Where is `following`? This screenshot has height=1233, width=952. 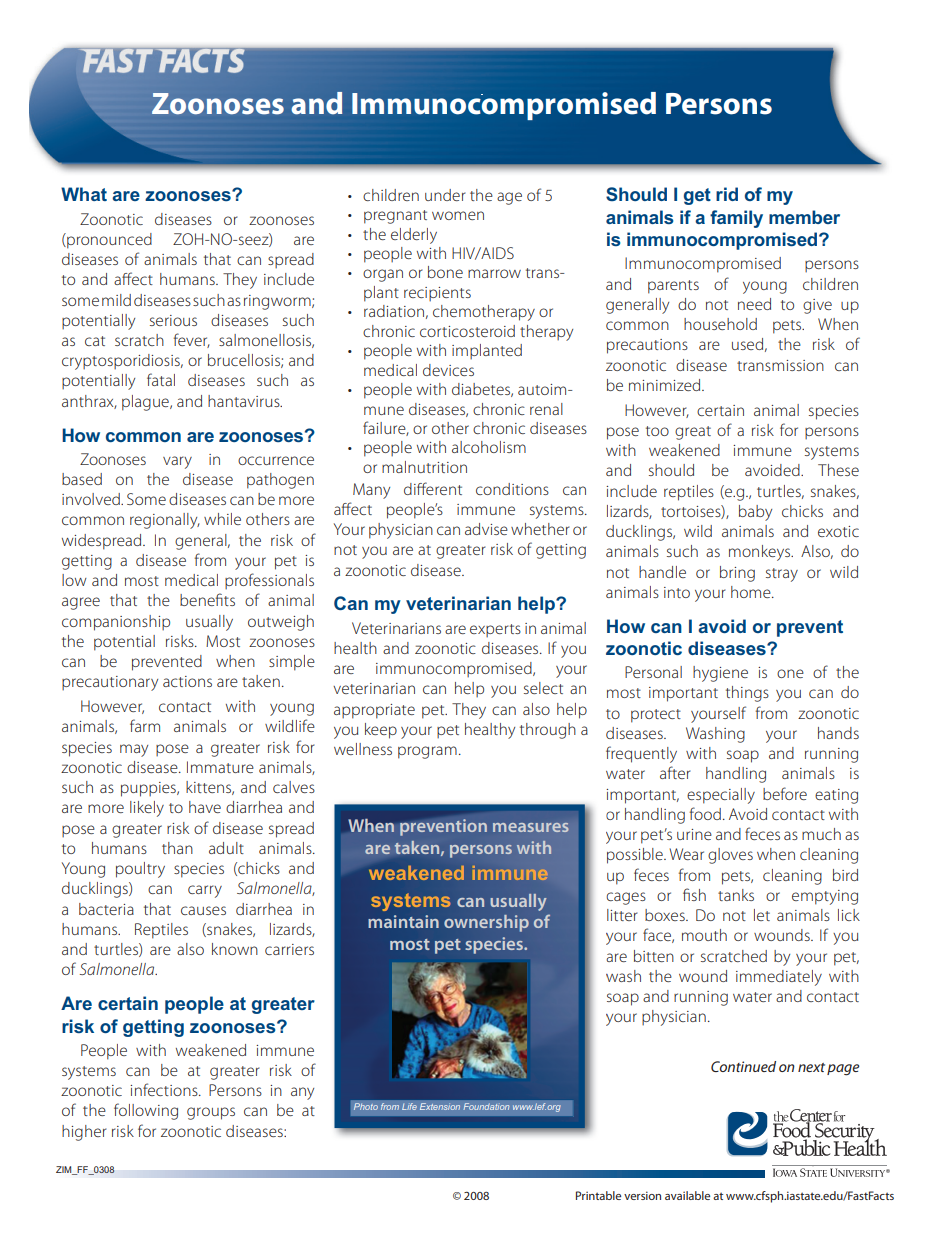
following is located at coordinates (146, 1111).
